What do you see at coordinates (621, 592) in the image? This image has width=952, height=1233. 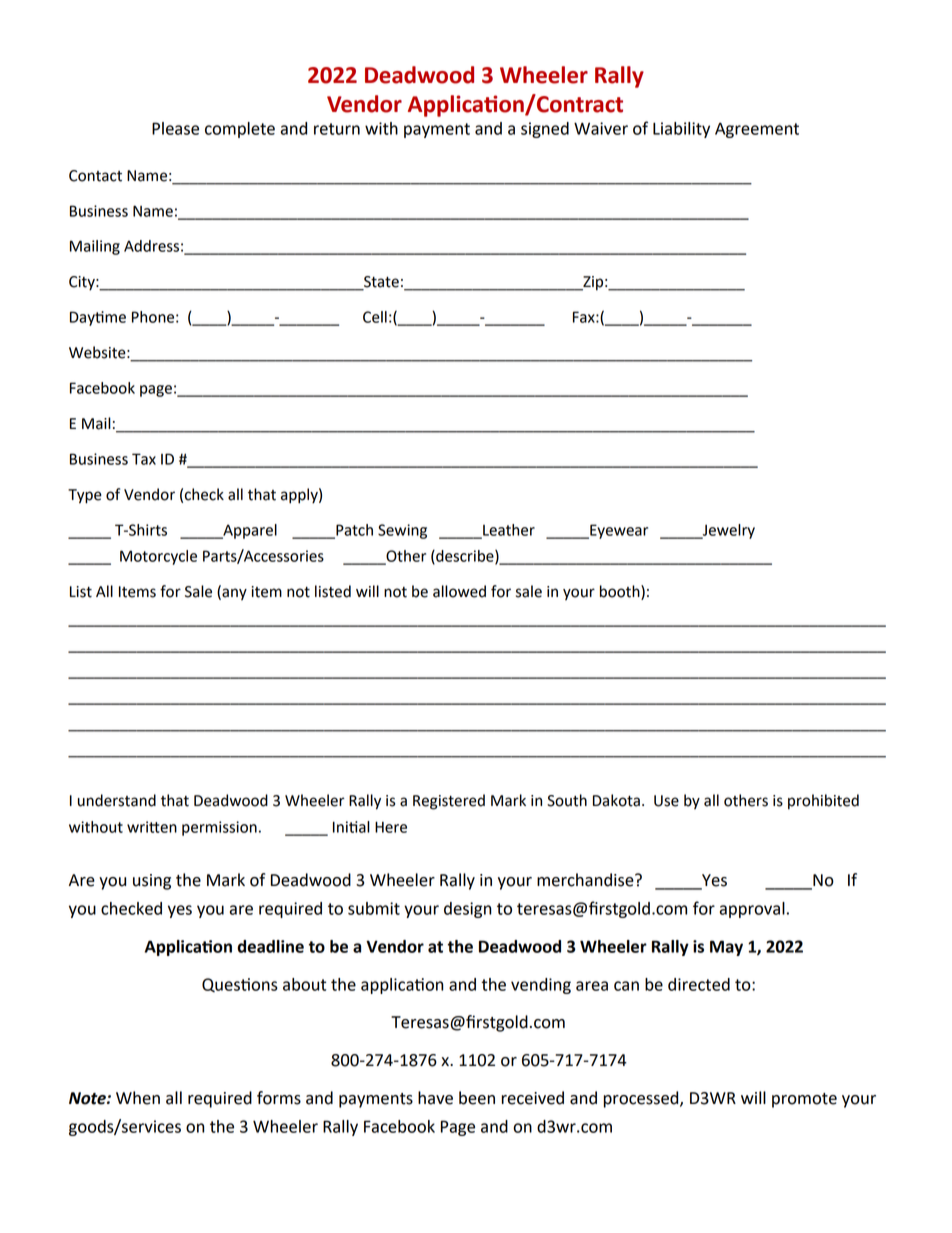 I see `booth` at bounding box center [621, 592].
